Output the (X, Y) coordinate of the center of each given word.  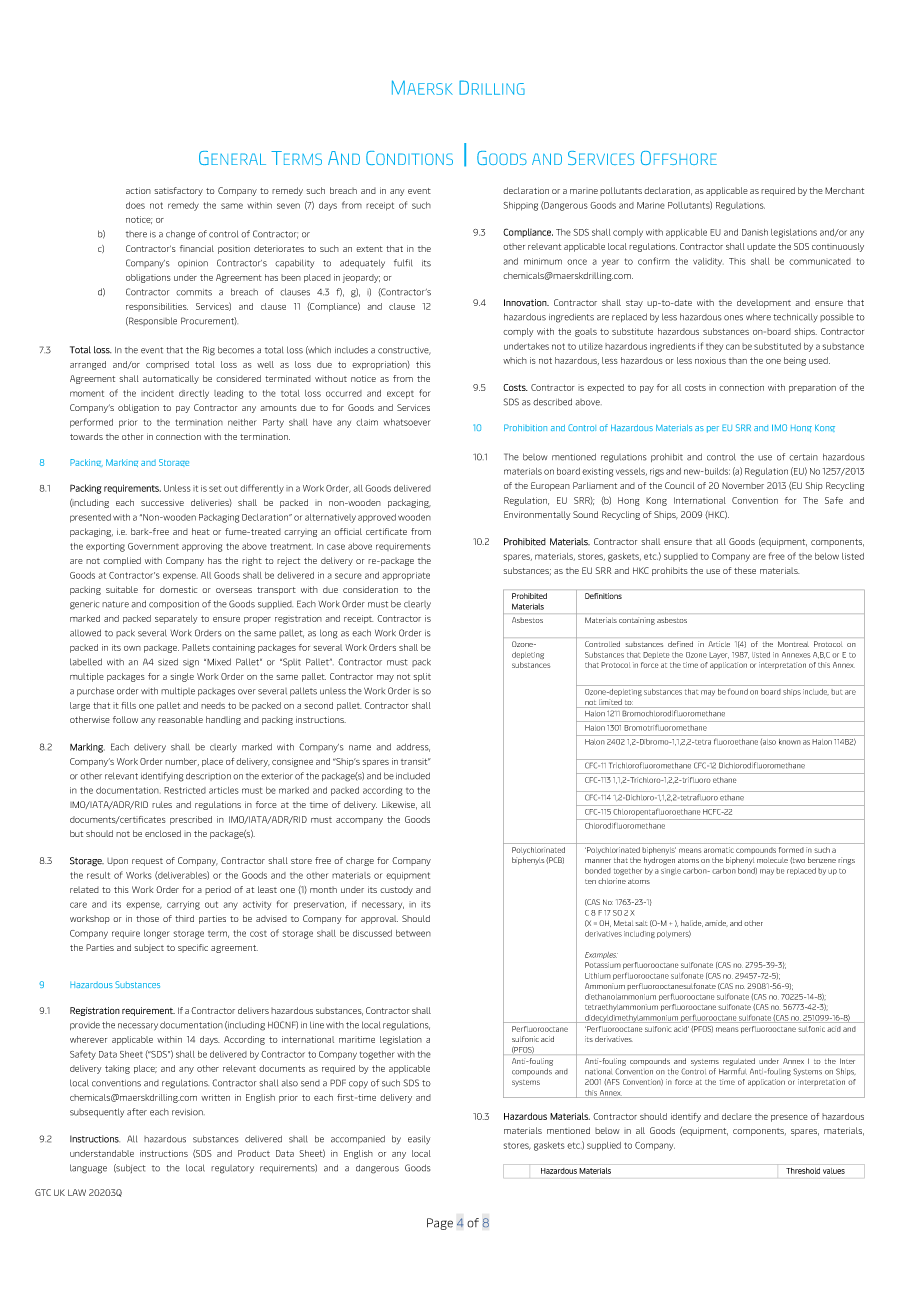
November (743, 486)
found (738, 691)
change (180, 235)
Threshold (803, 1171)
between (413, 933)
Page (440, 1224)
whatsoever (407, 422)
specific (193, 948)
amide (716, 923)
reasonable (180, 719)
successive (162, 502)
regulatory (232, 1169)
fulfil (403, 263)
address (413, 747)
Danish (755, 232)
